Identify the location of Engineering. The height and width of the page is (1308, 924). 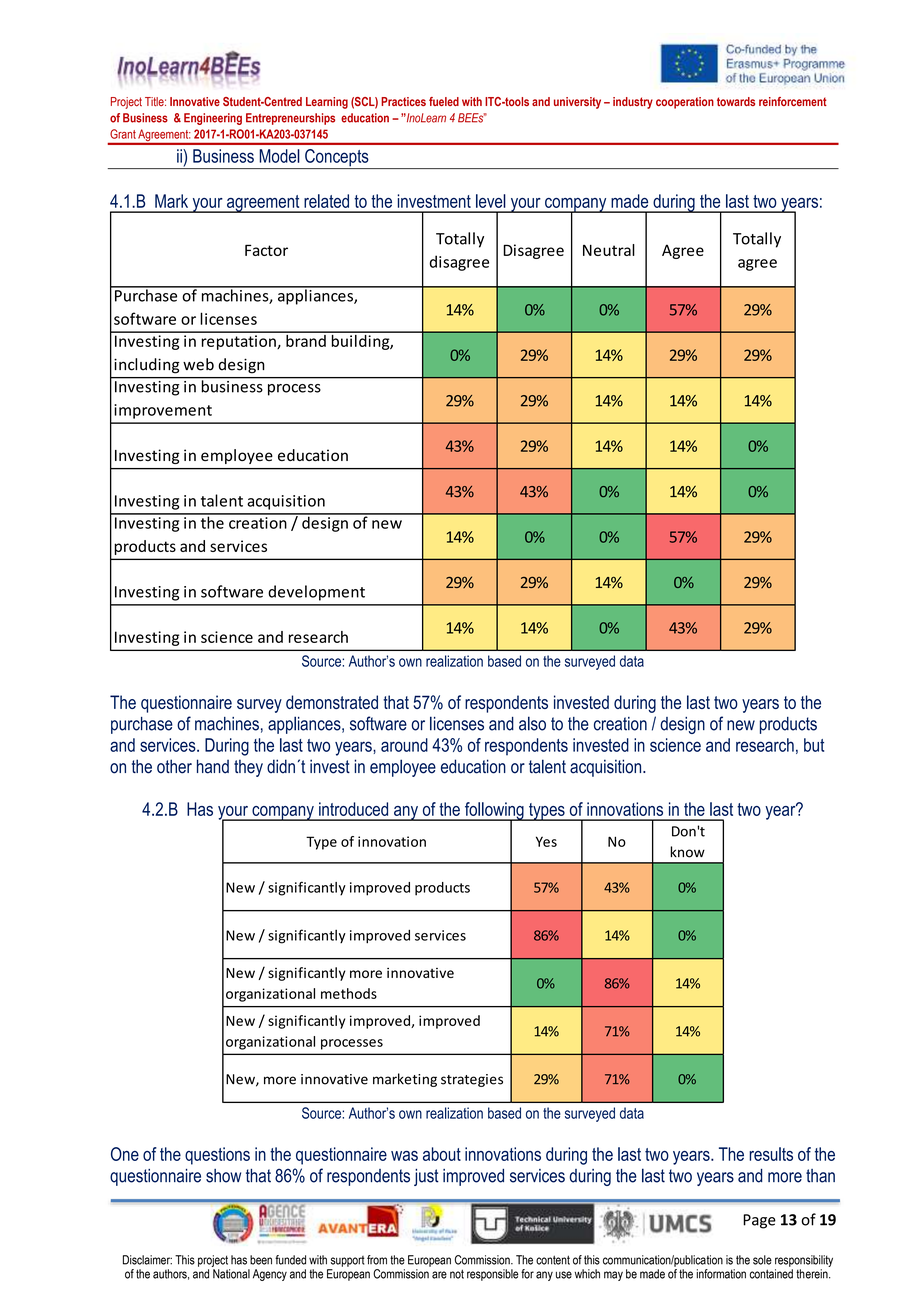
(213, 119).
